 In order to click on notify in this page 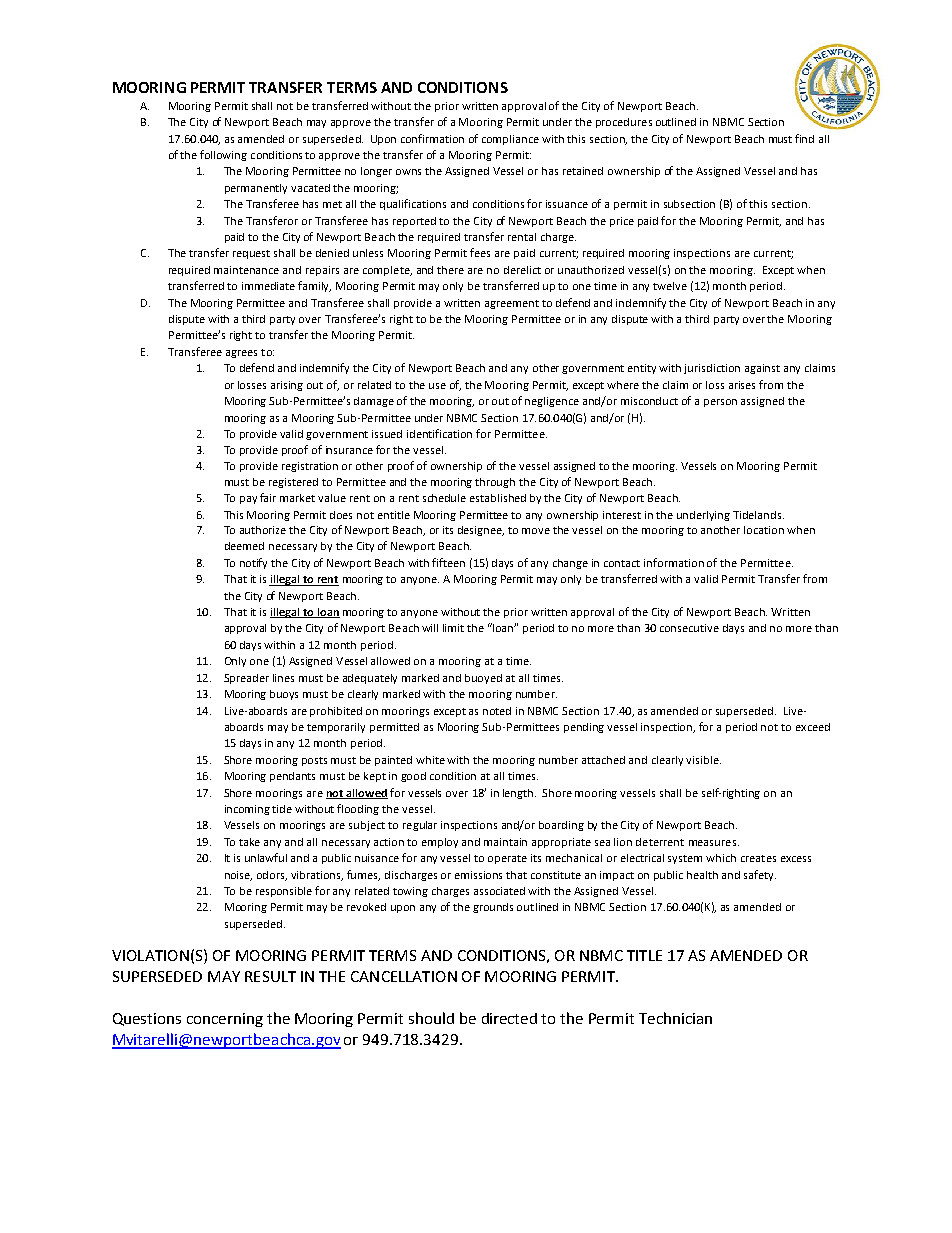, I will do `click(253, 563)`.
